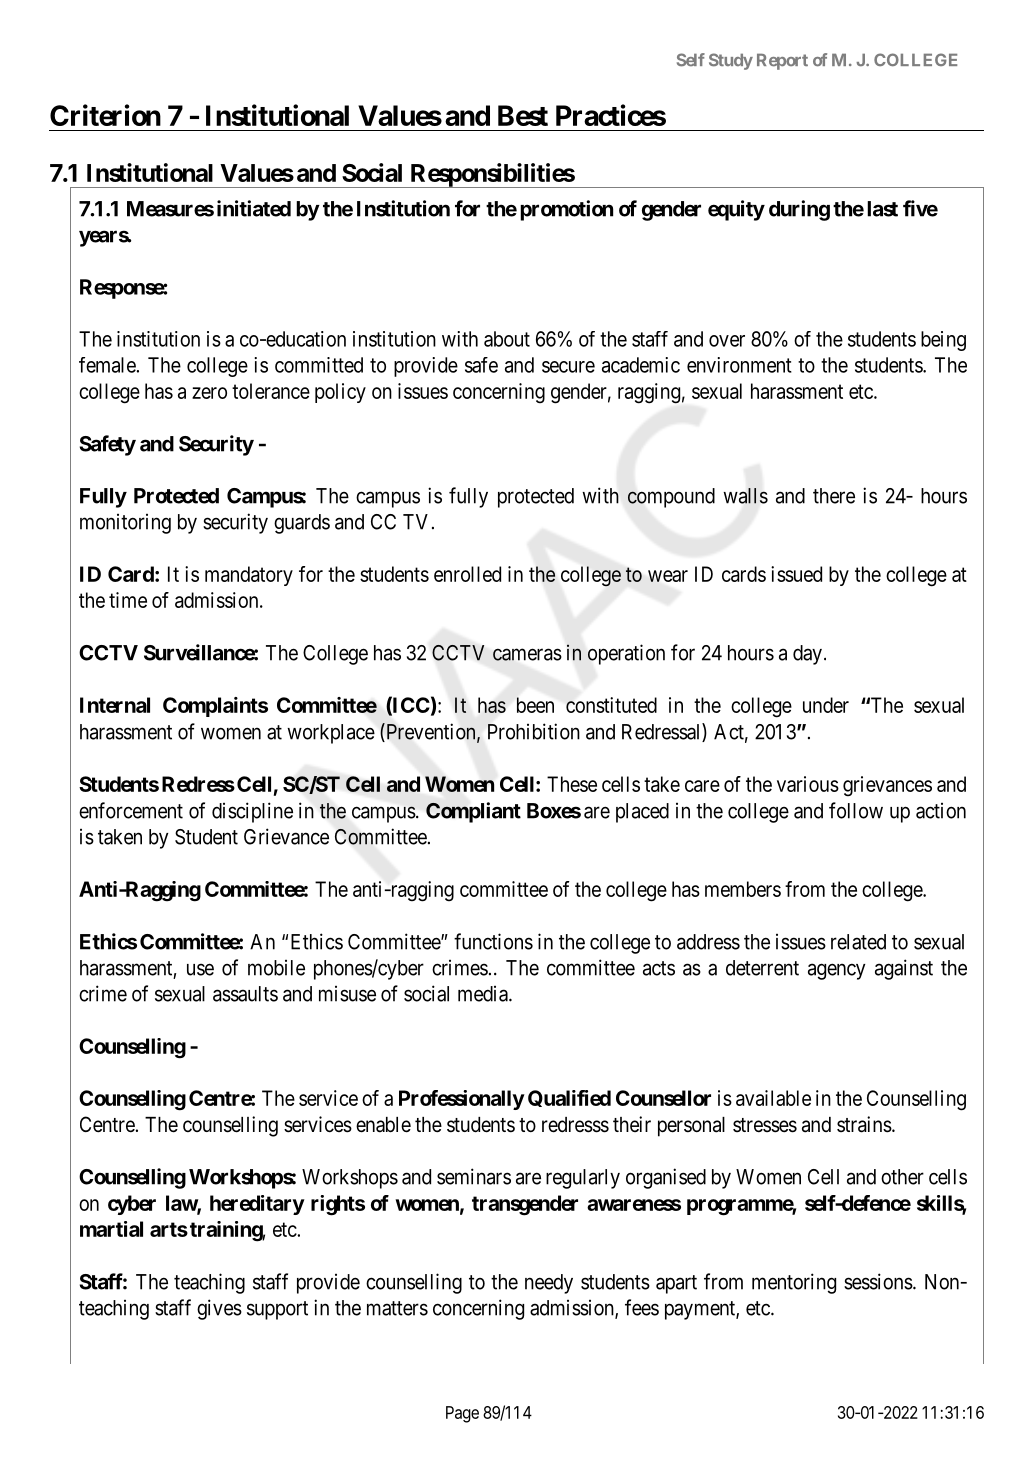  Describe the element at coordinates (834, 496) in the image. I see `there` at that location.
